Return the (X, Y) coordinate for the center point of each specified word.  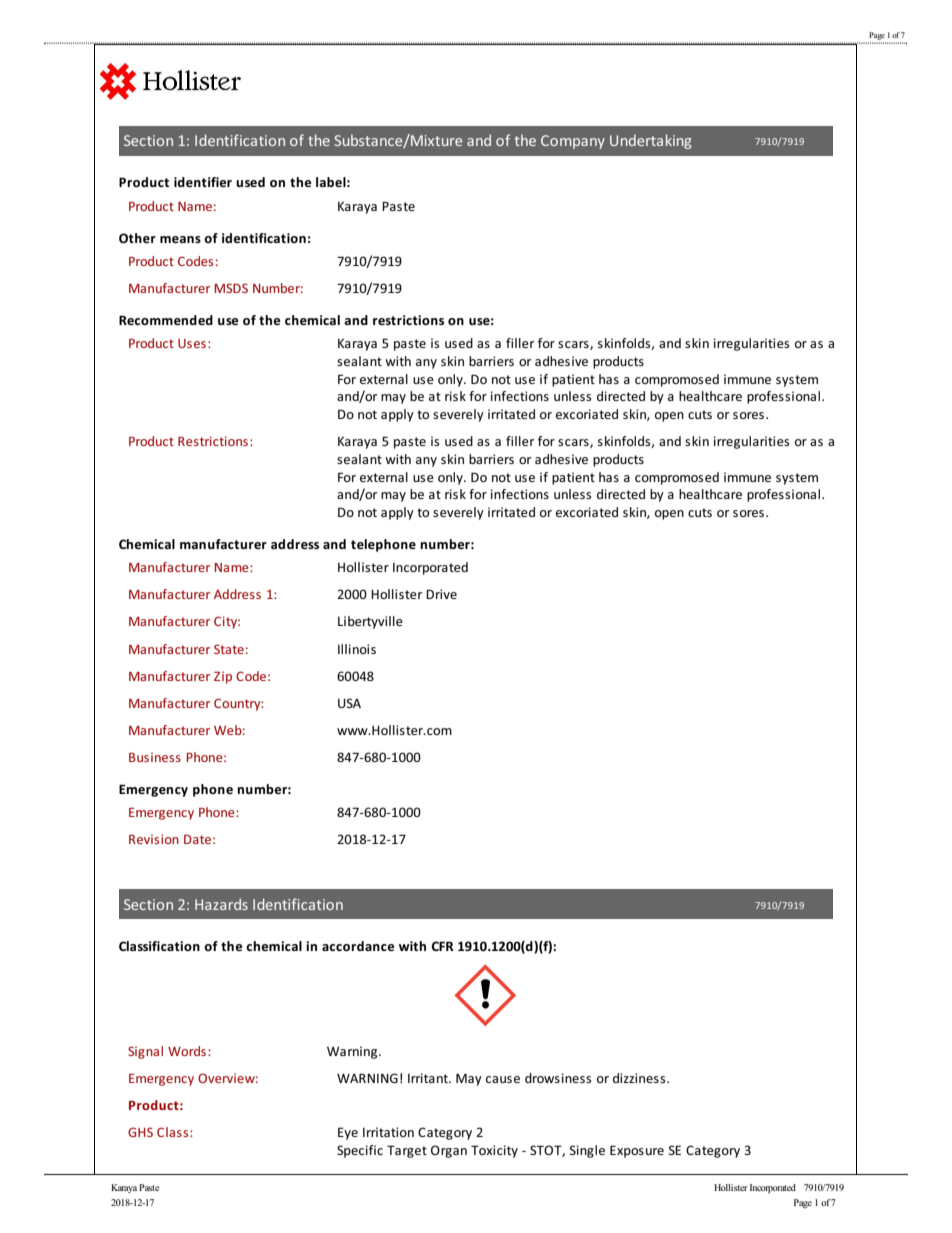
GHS (140, 1132)
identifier (203, 182)
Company (573, 142)
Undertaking (651, 141)
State (229, 649)
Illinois (357, 649)
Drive (441, 594)
